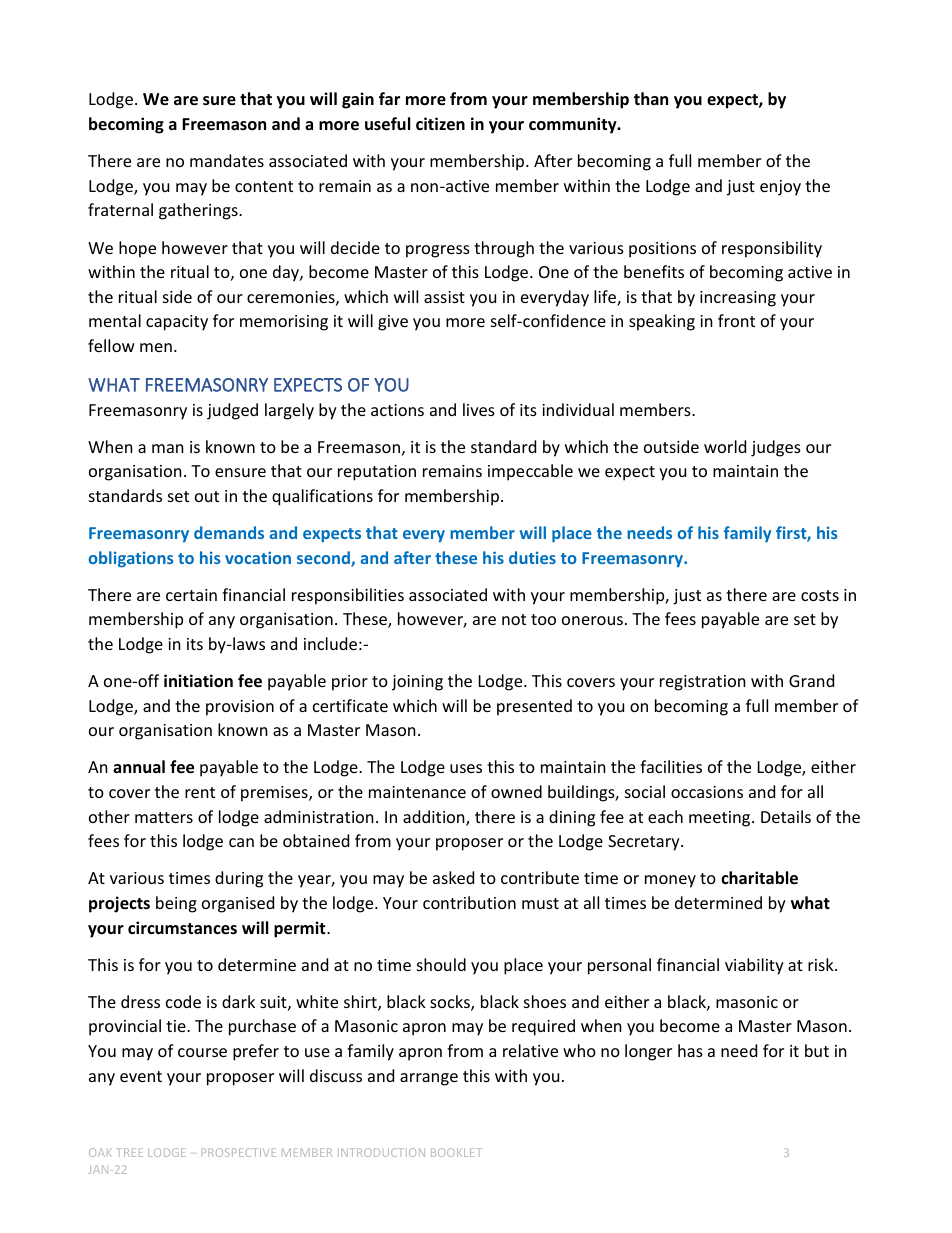 The height and width of the image is (1233, 952). Describe the element at coordinates (176, 904) in the image. I see `being` at that location.
